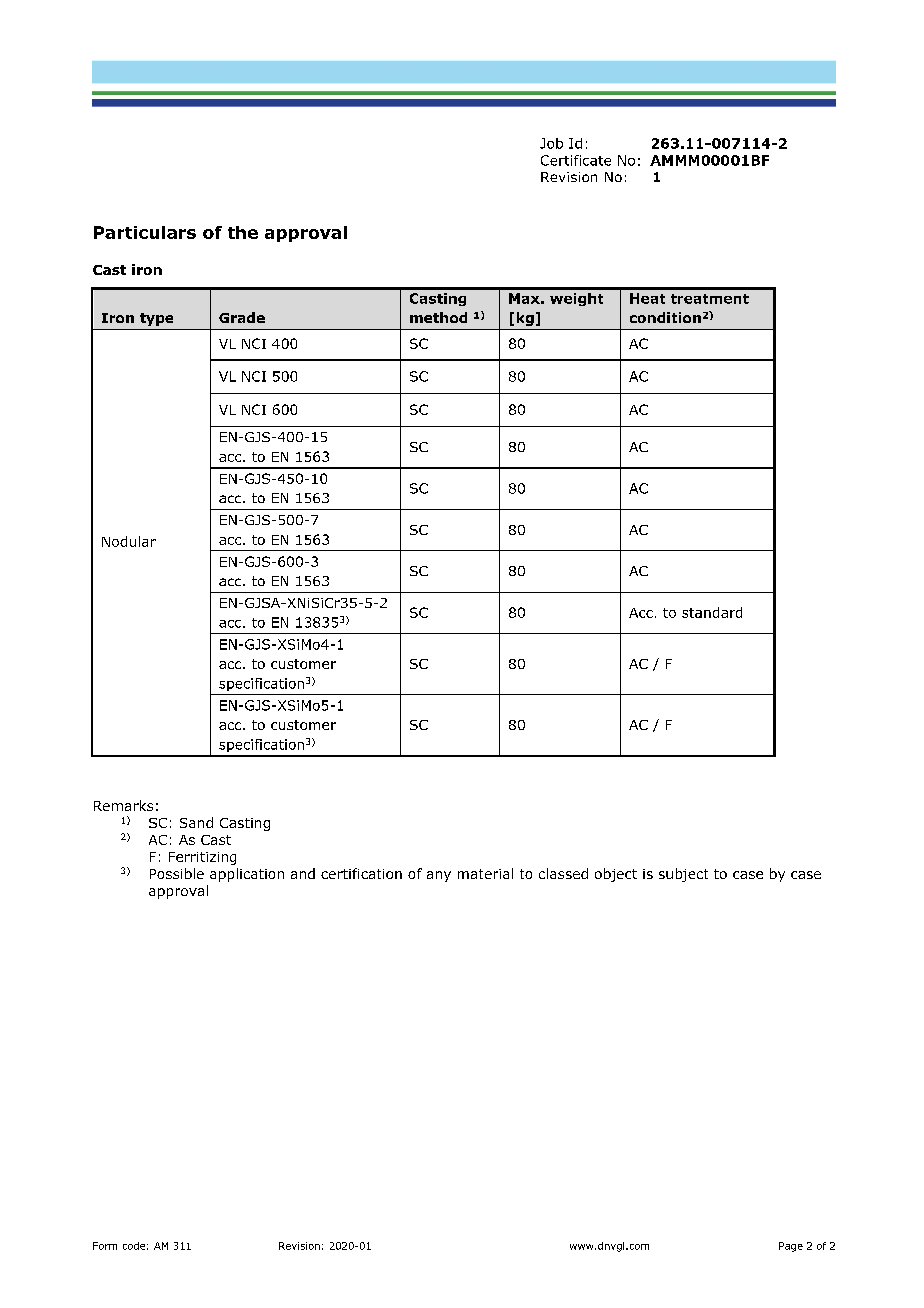 Image resolution: width=924 pixels, height=1308 pixels. I want to click on Remarks, so click(123, 805).
